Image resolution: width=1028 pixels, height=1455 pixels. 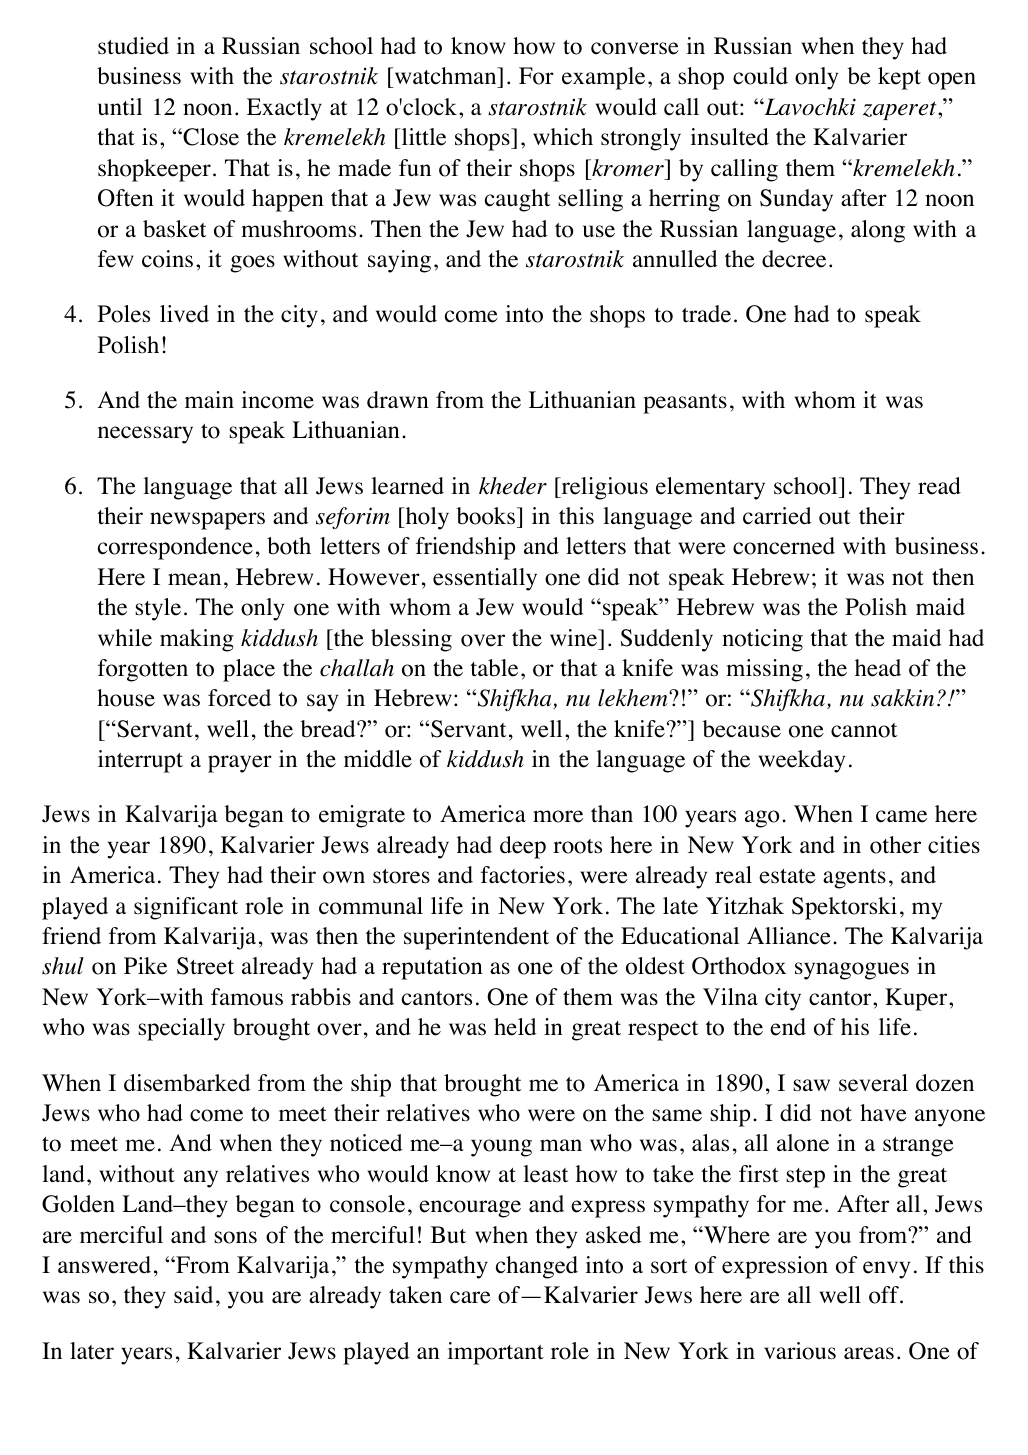 What do you see at coordinates (207, 521) in the screenshot?
I see `newspapers` at bounding box center [207, 521].
